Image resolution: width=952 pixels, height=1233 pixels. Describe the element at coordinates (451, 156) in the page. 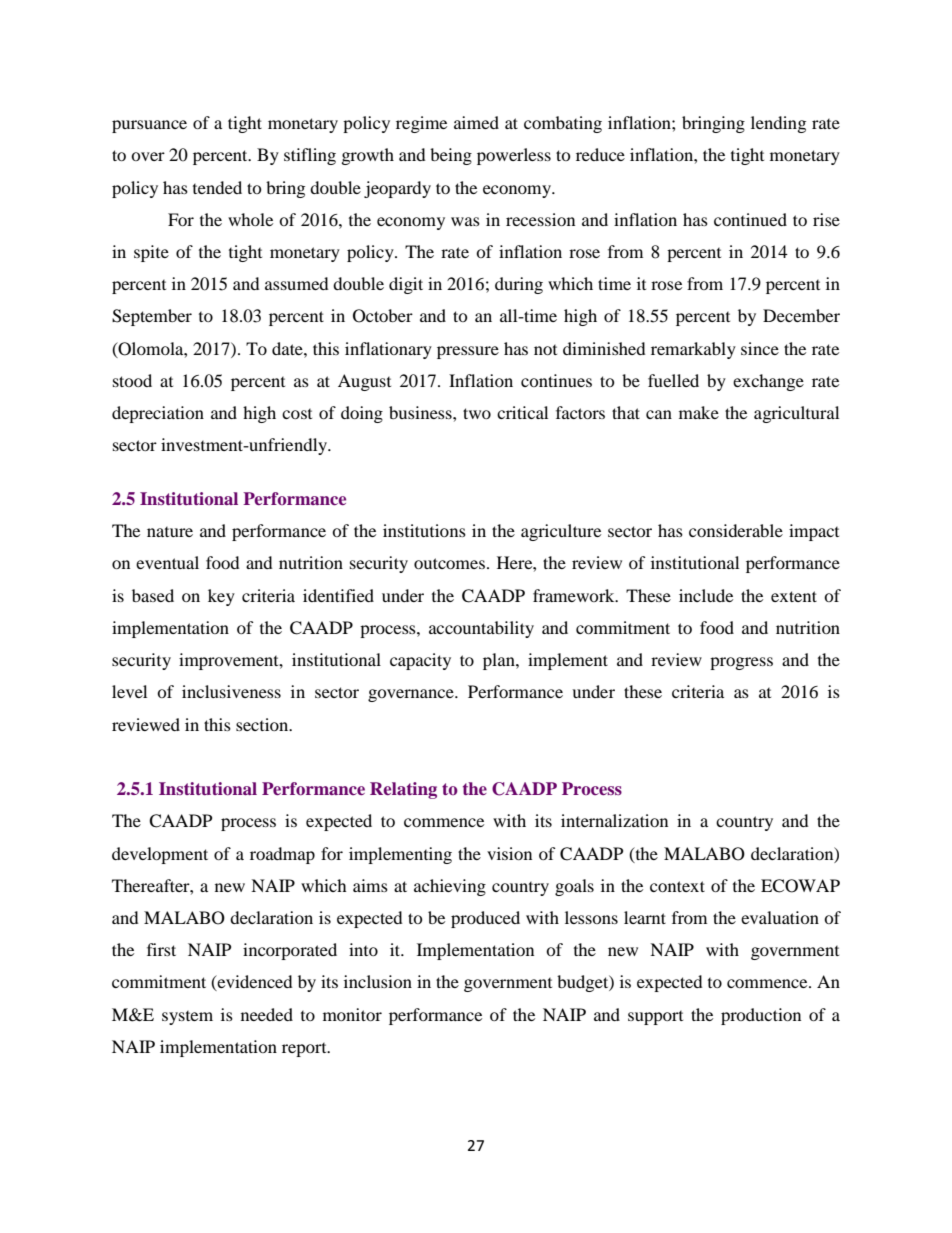

I see `being` at that location.
